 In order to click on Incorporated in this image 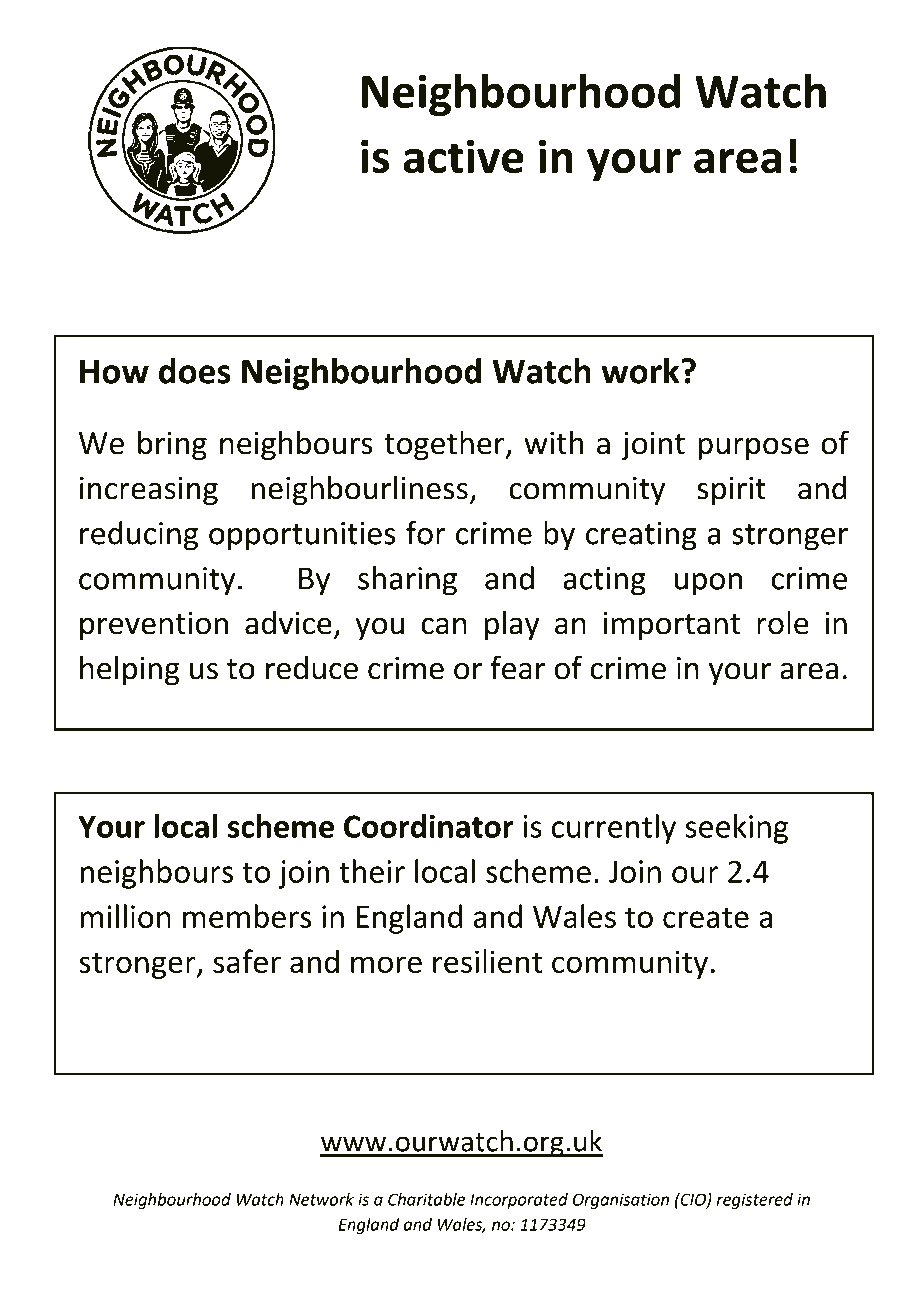, I will do `click(519, 1201)`.
